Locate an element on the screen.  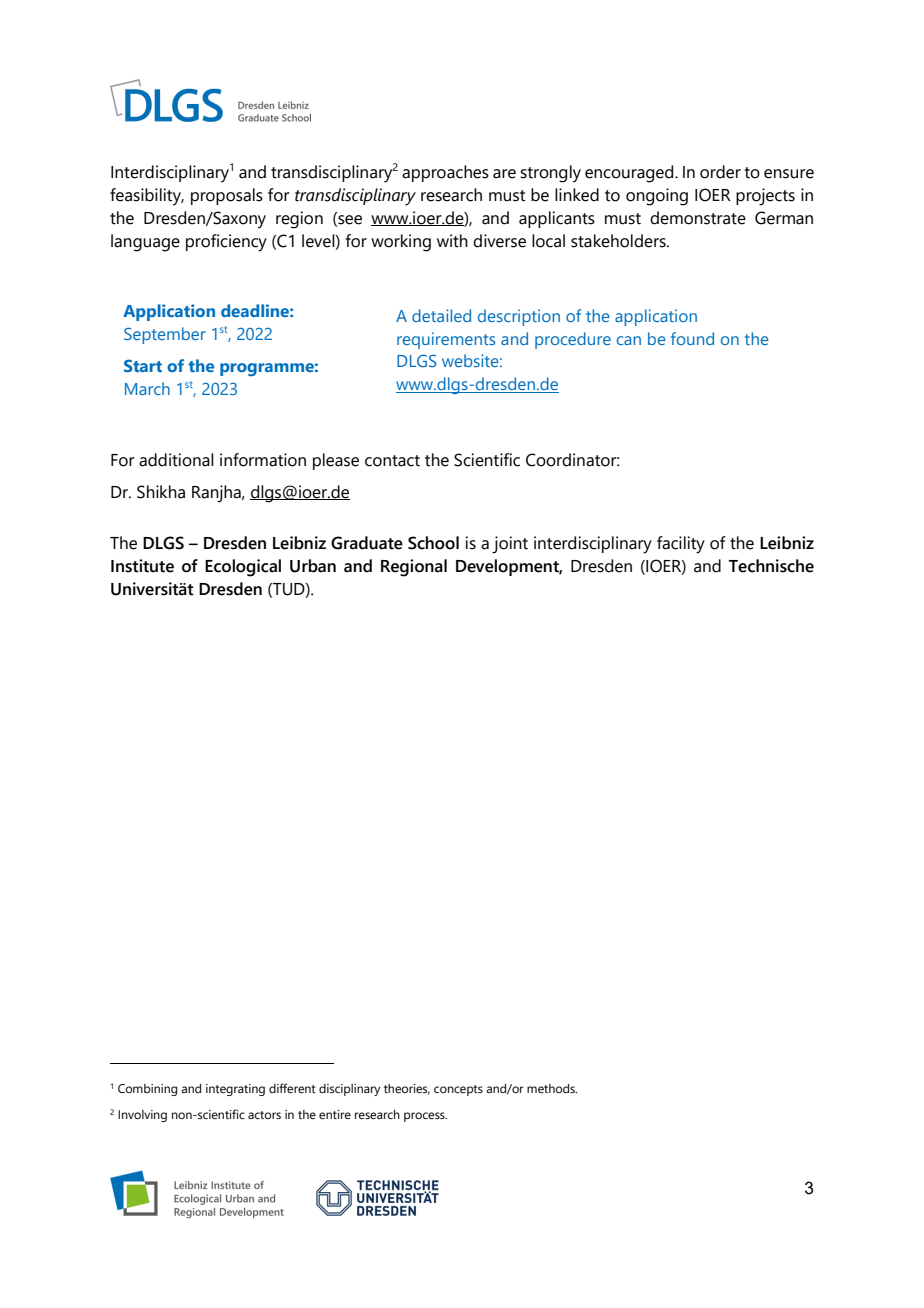
found is located at coordinates (692, 338).
